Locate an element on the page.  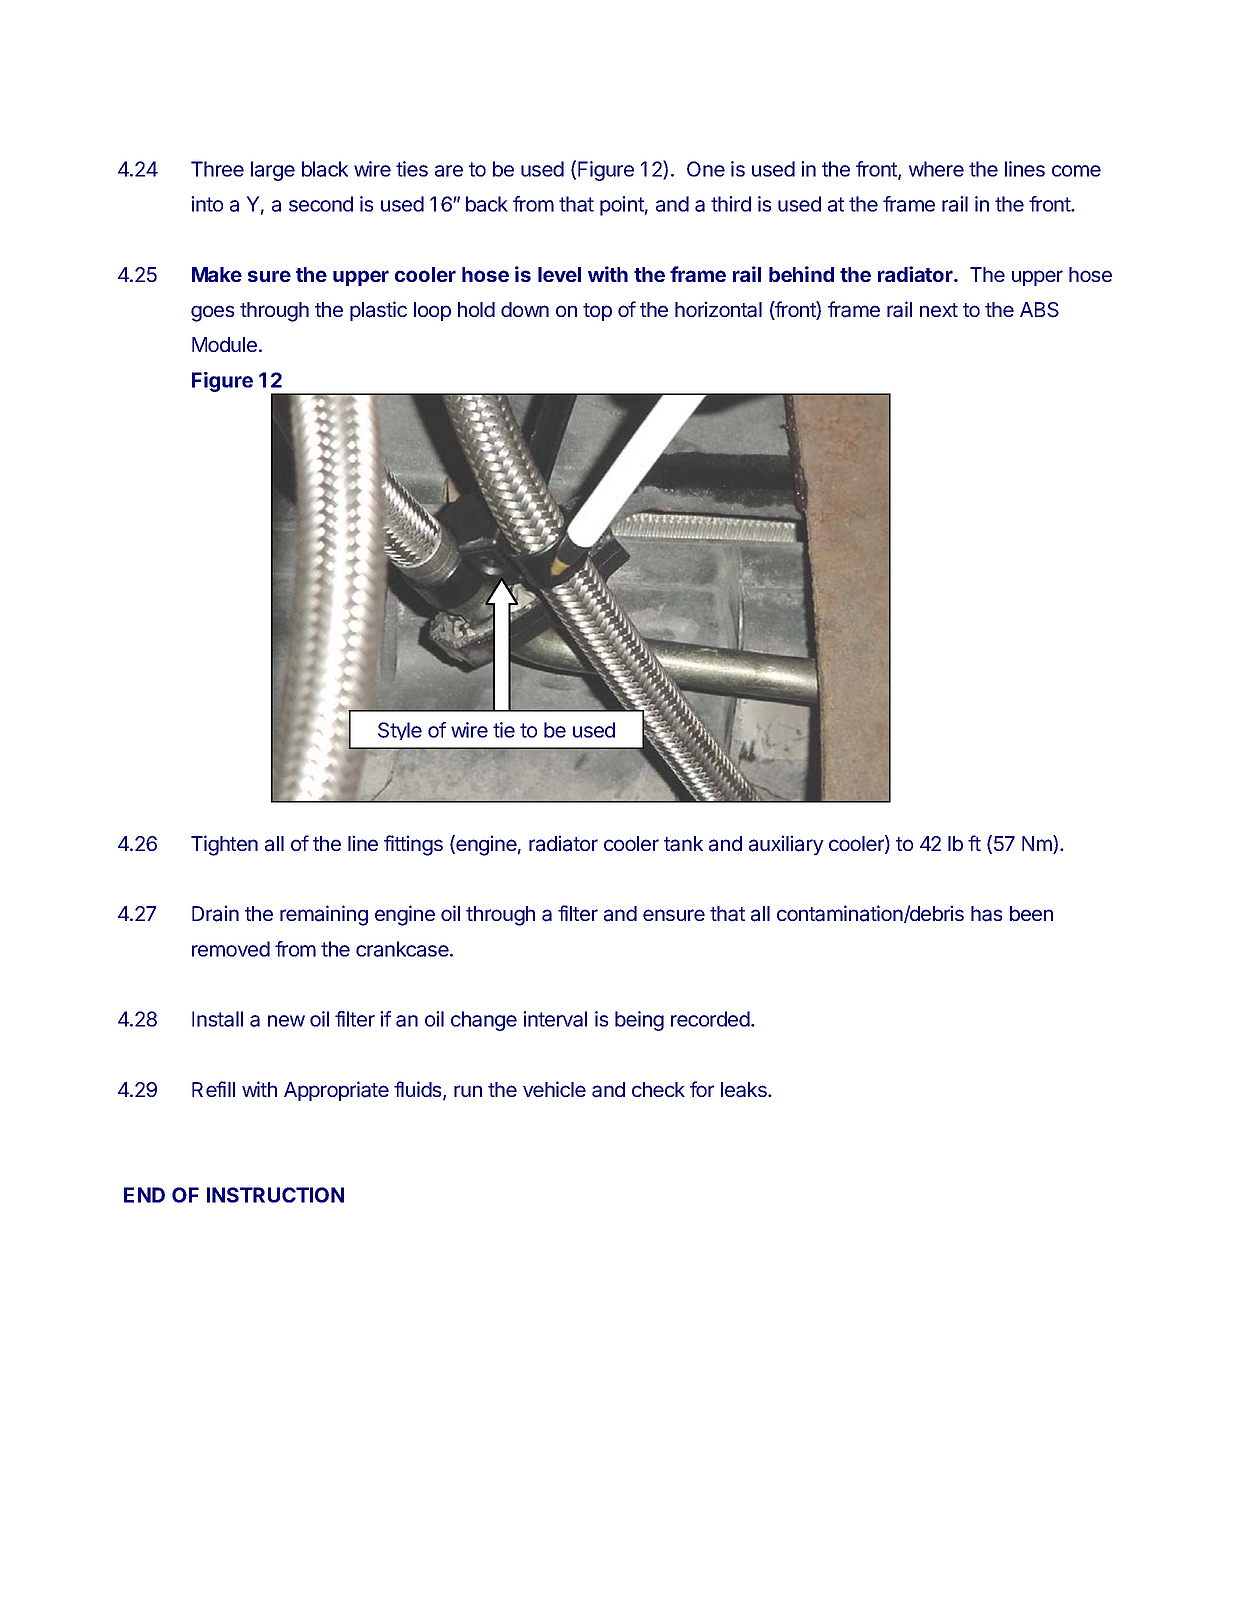
into is located at coordinates (207, 204).
